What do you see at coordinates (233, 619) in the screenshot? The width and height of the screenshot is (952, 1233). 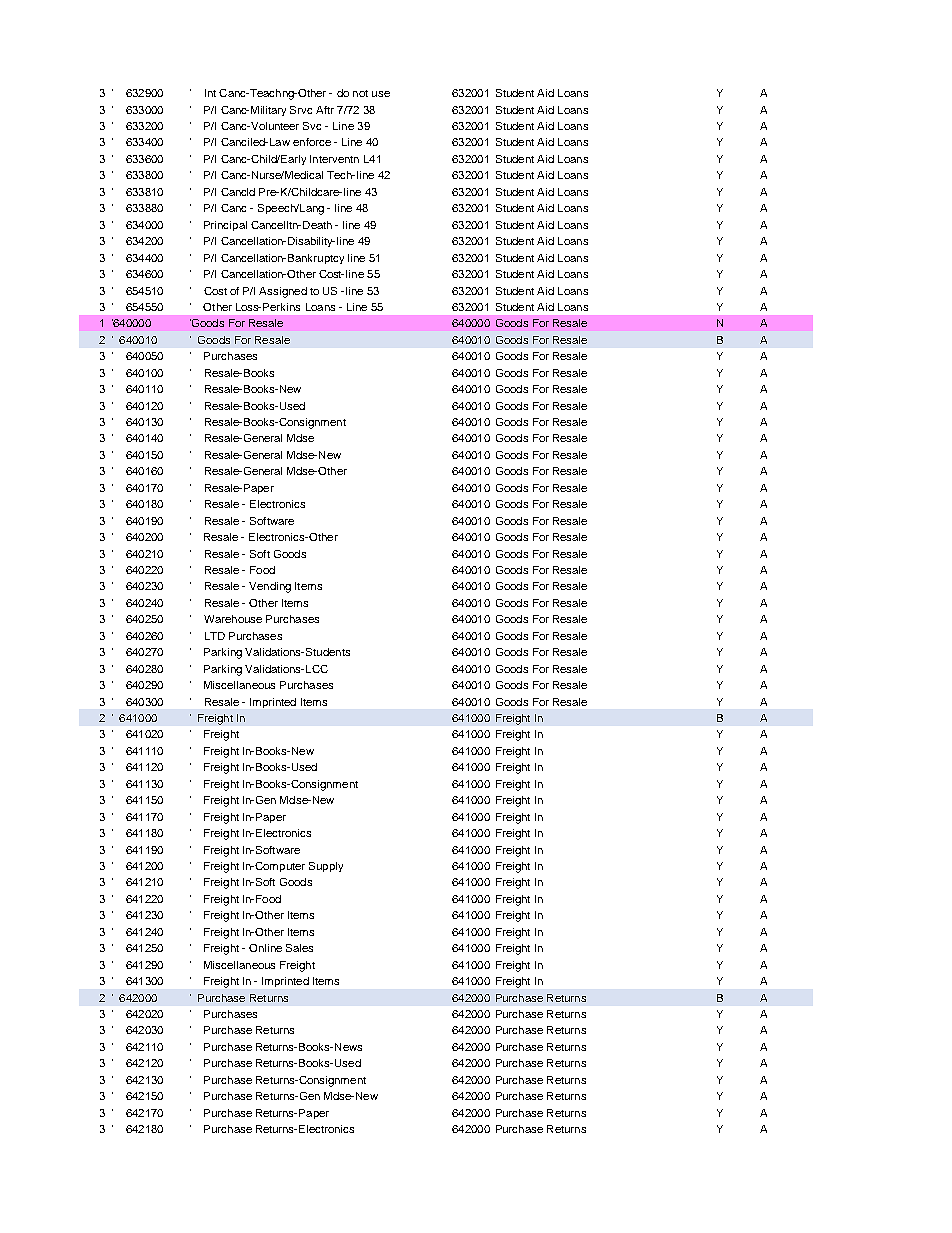 I see `Warehouse` at bounding box center [233, 619].
